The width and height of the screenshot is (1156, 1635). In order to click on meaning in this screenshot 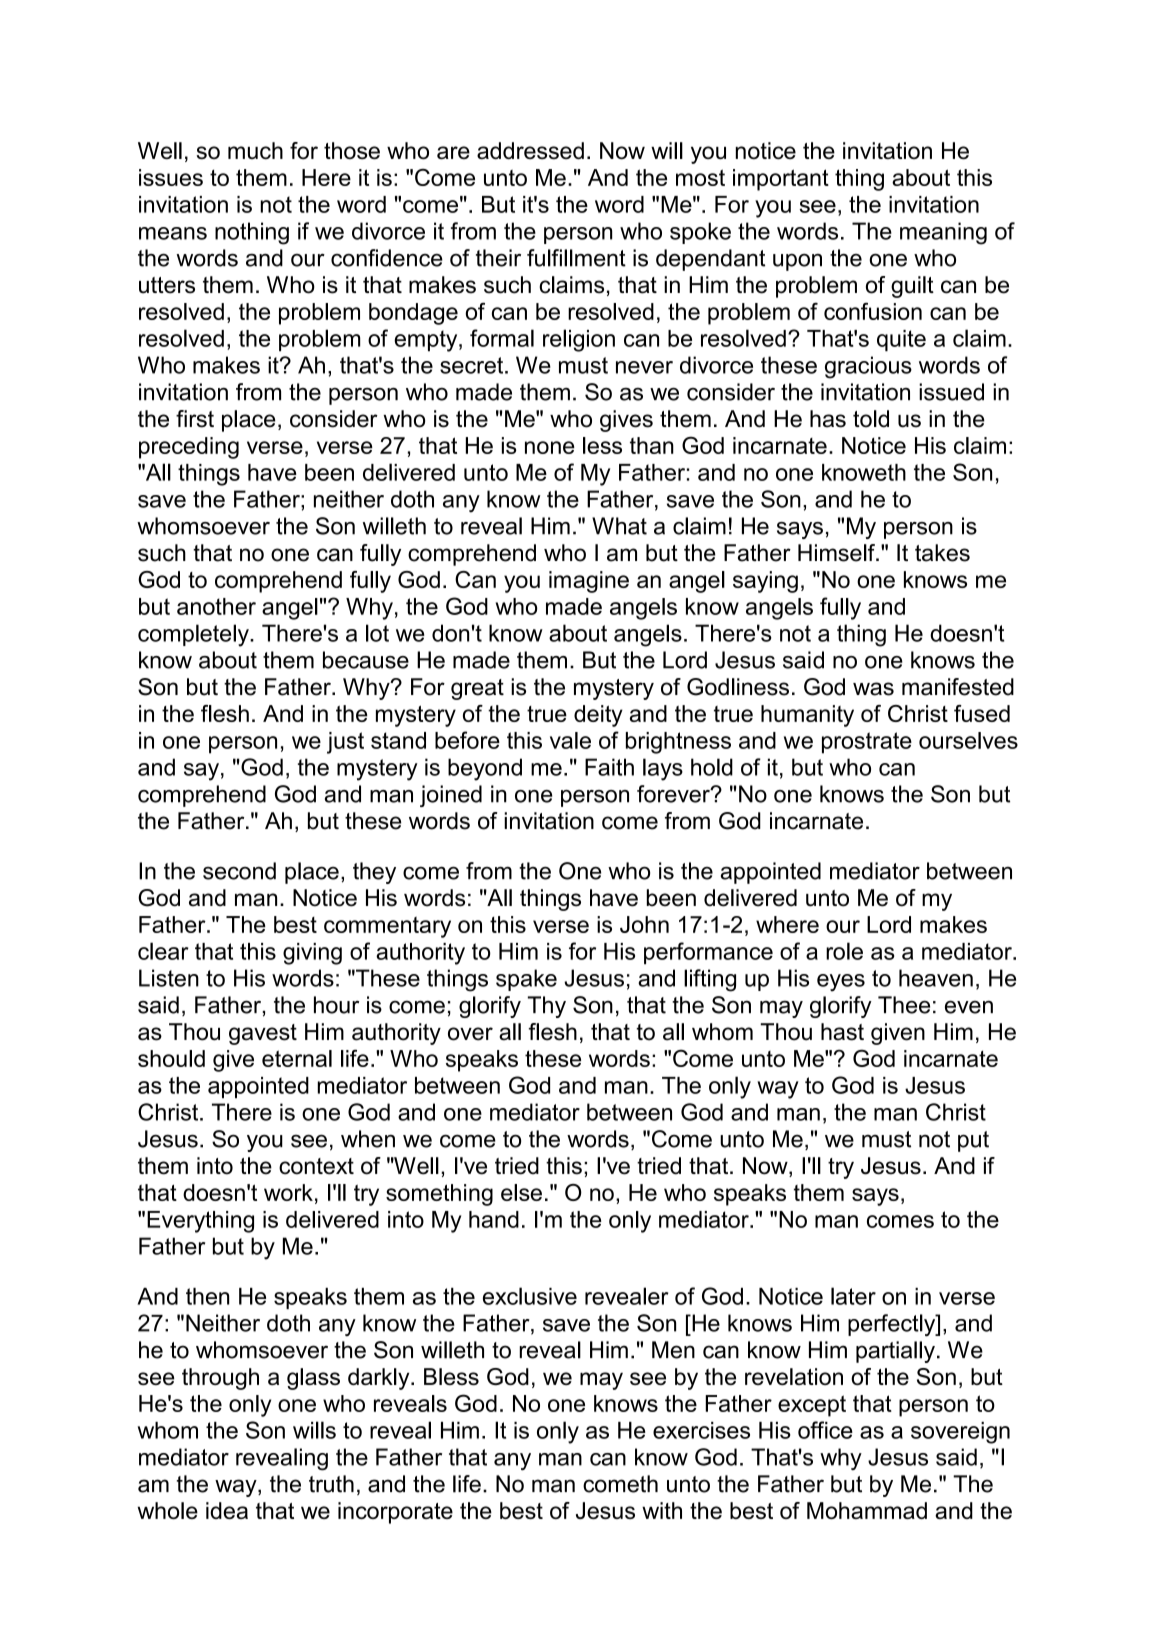, I will do `click(943, 233)`.
